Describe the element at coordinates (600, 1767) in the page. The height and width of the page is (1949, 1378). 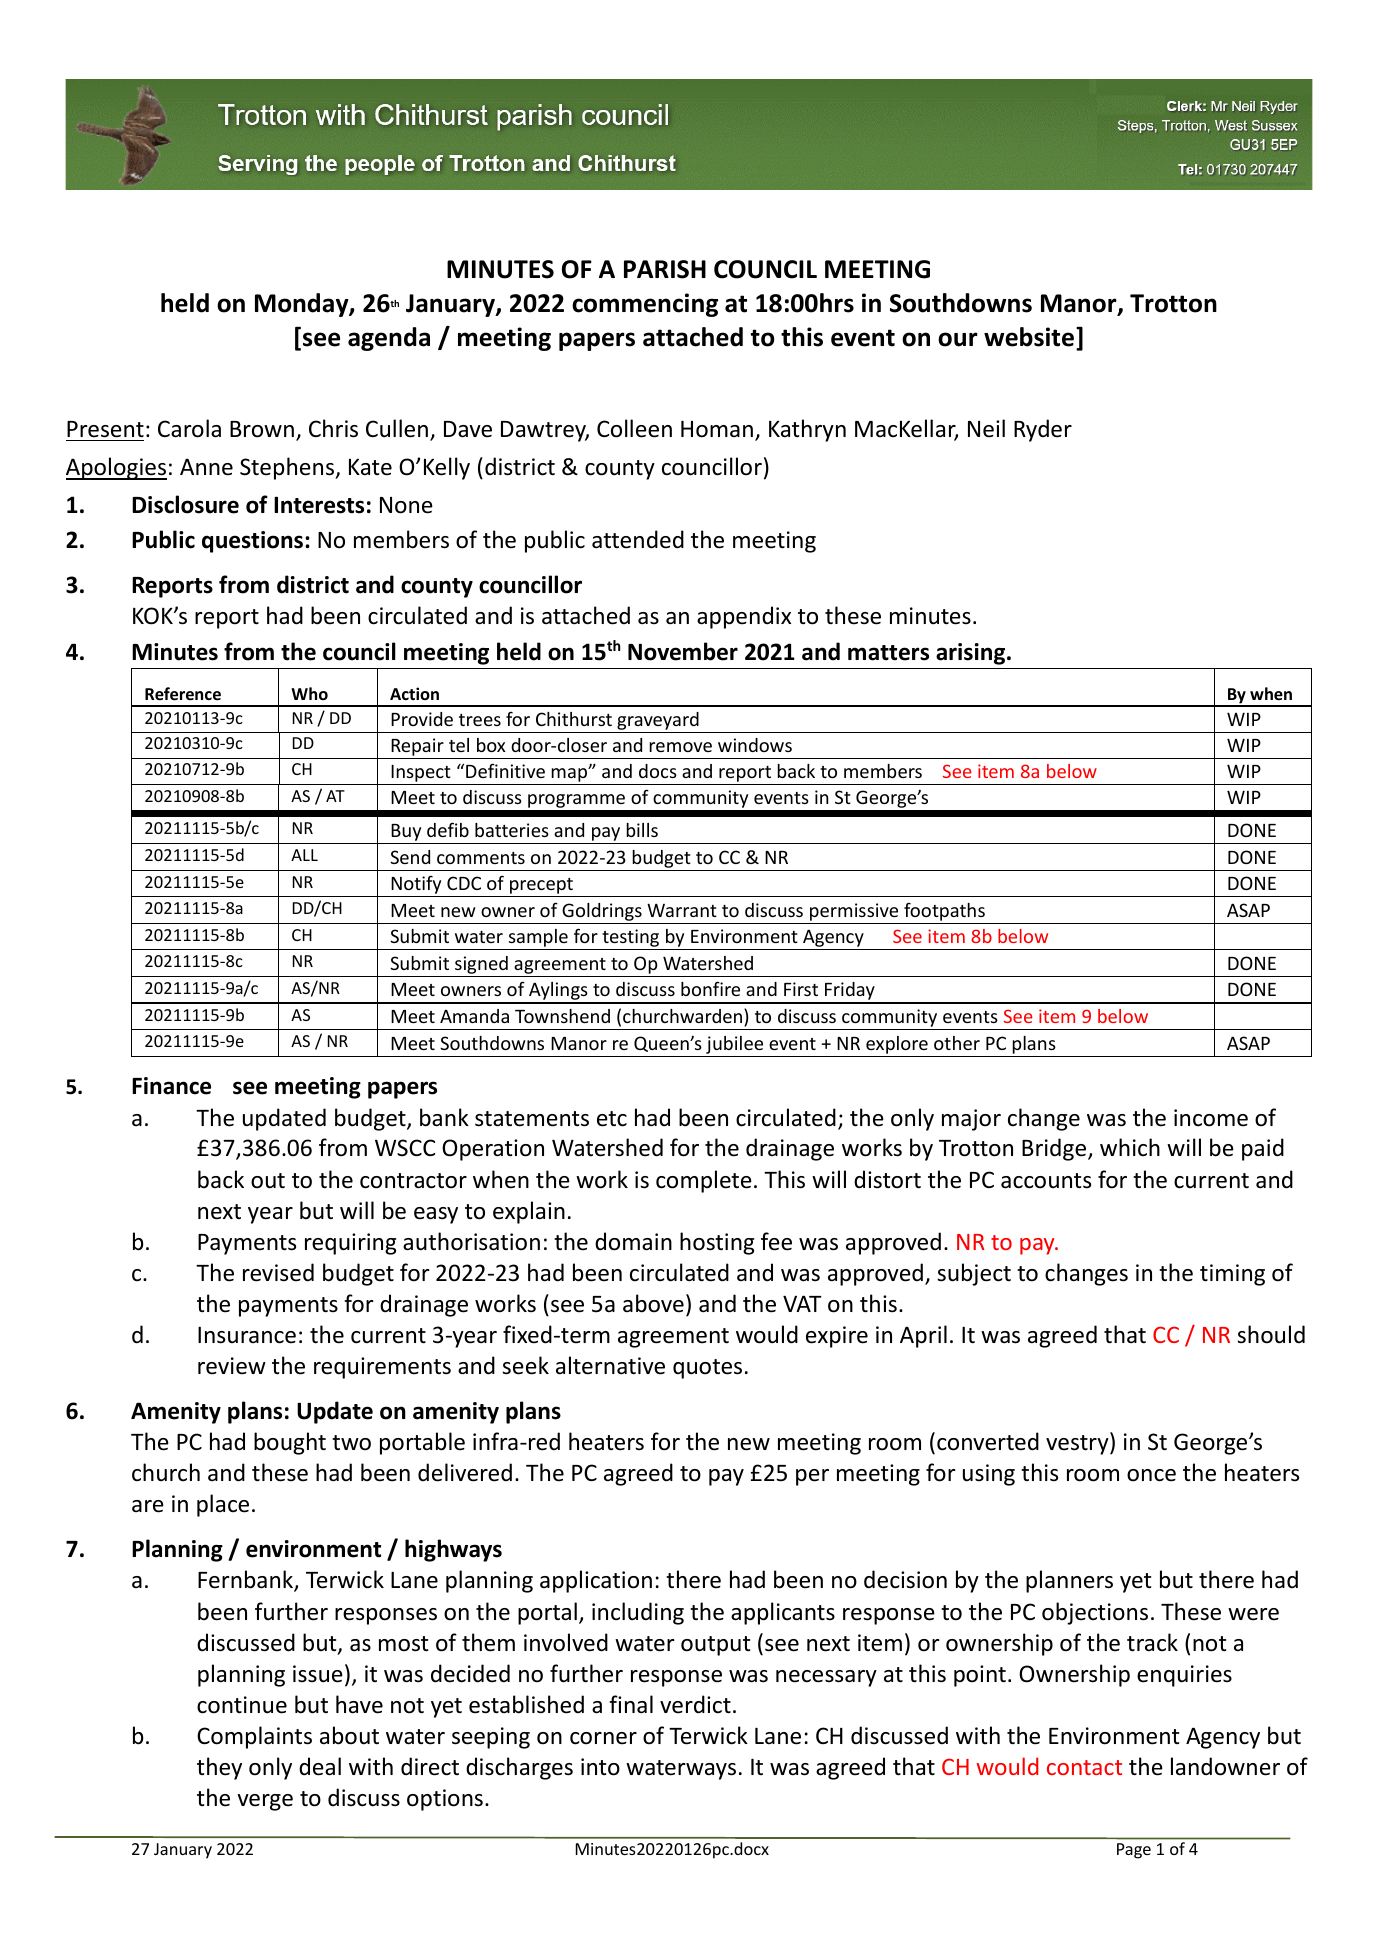
I see `into` at that location.
